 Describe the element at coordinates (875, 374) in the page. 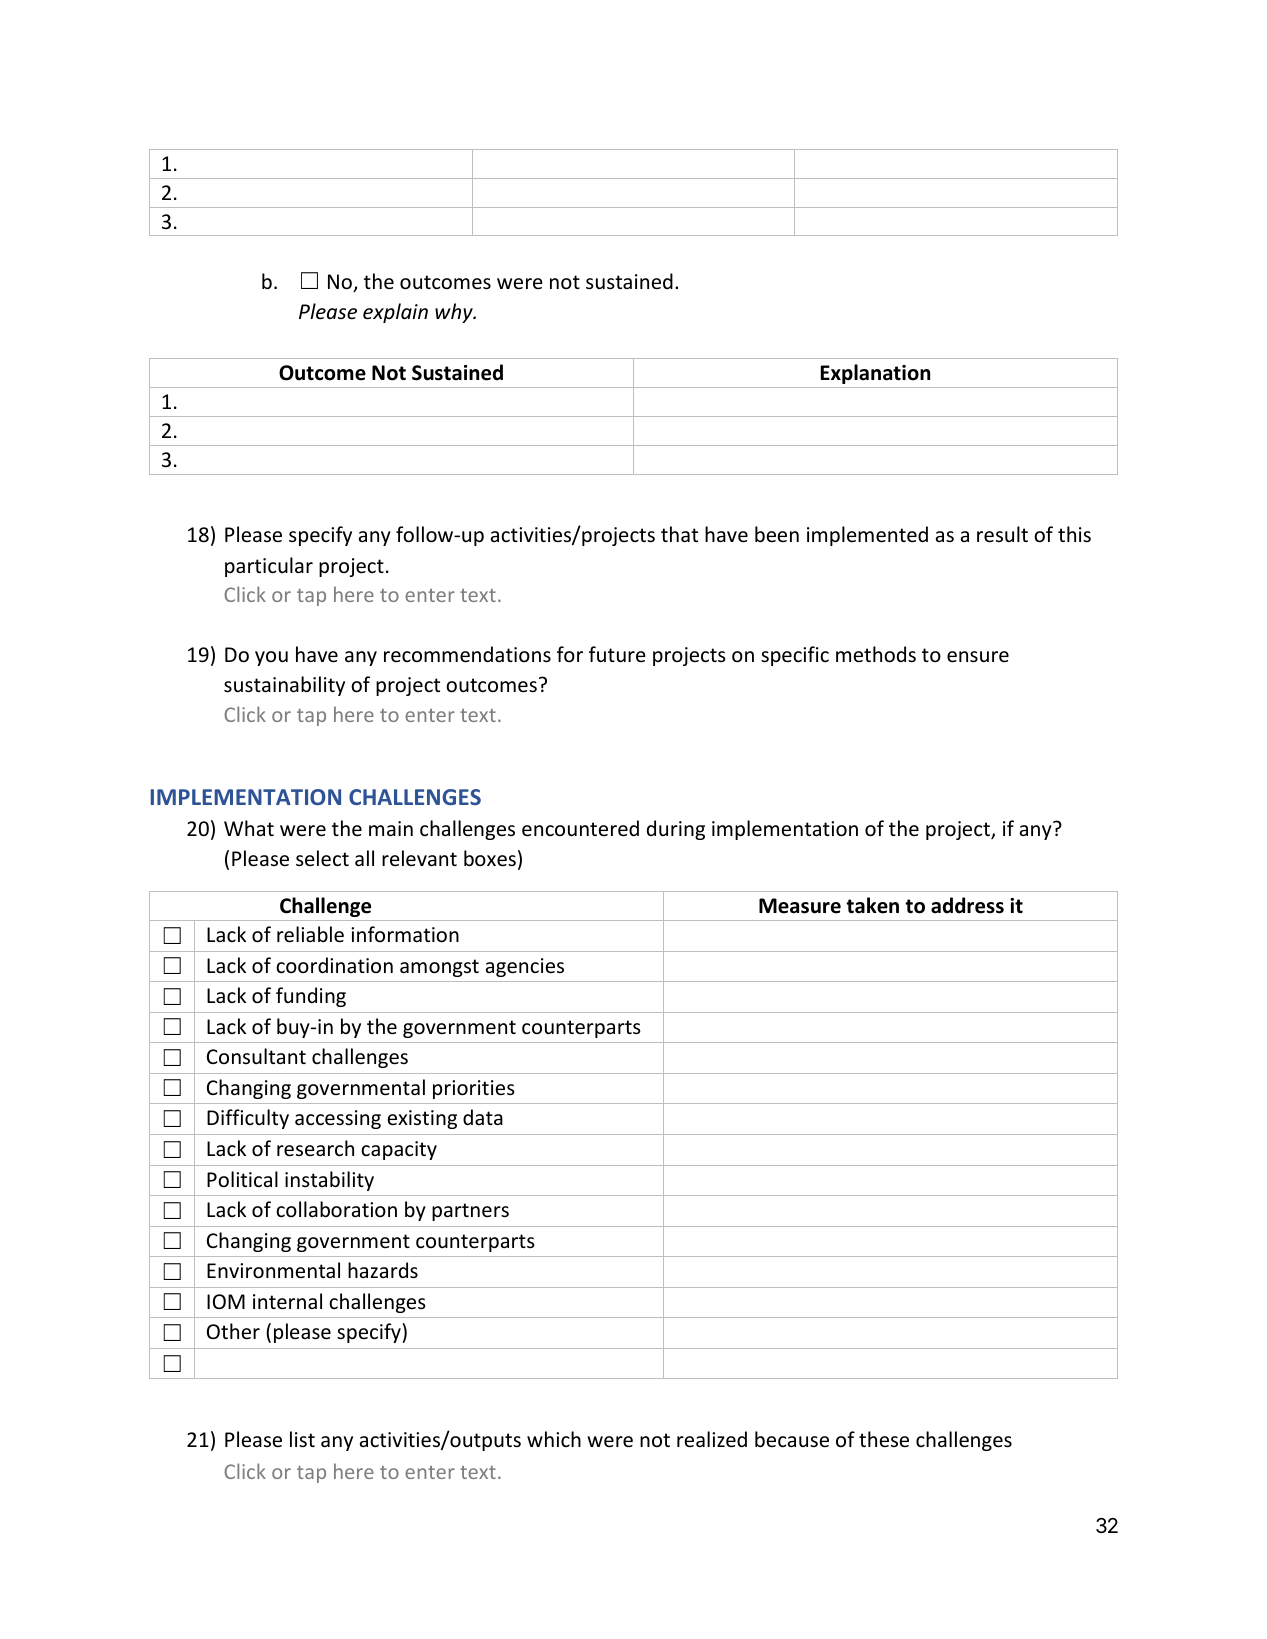

I see `Explanation` at that location.
